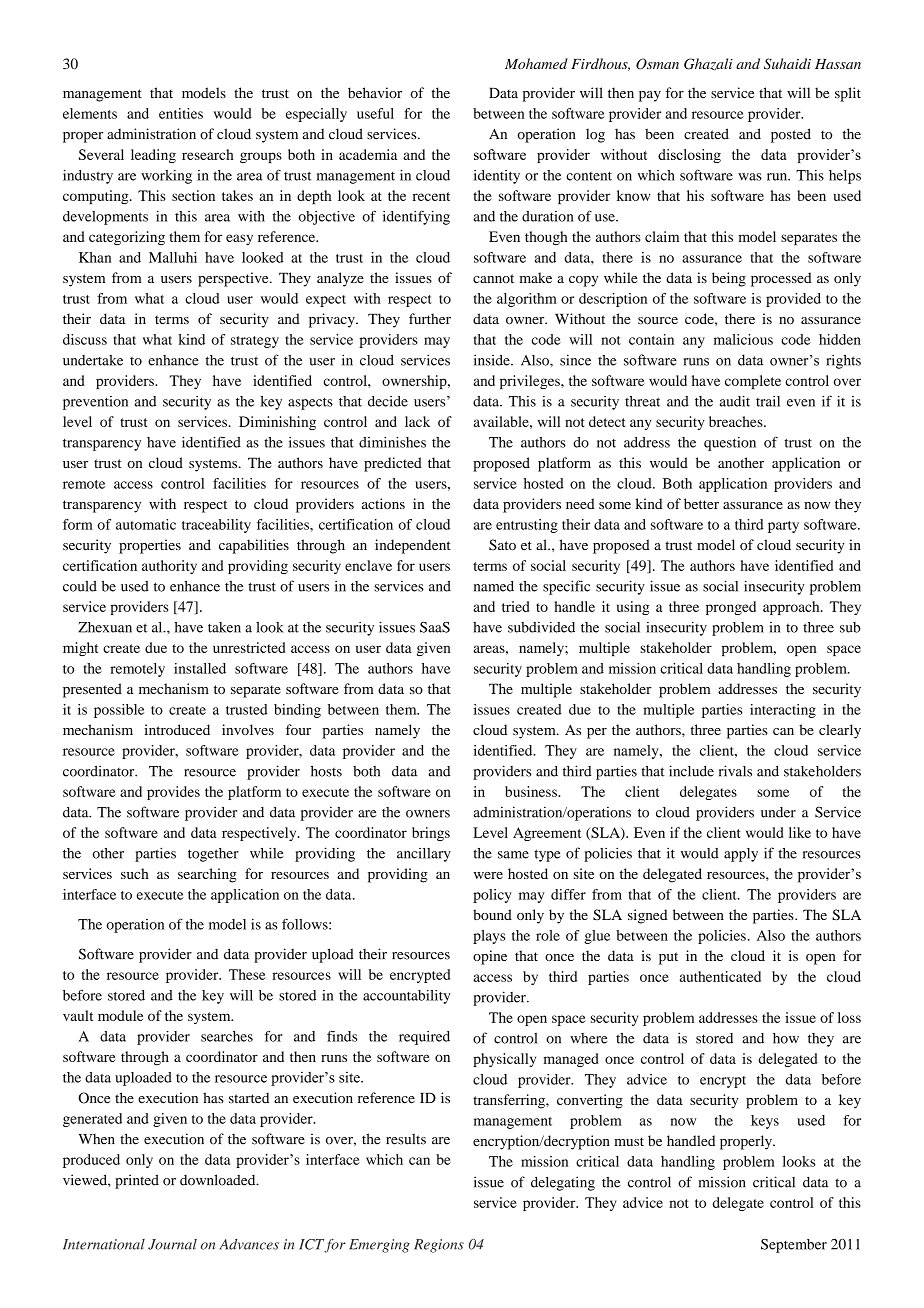 This page has height=1308, width=924. I want to click on apply, so click(741, 855).
